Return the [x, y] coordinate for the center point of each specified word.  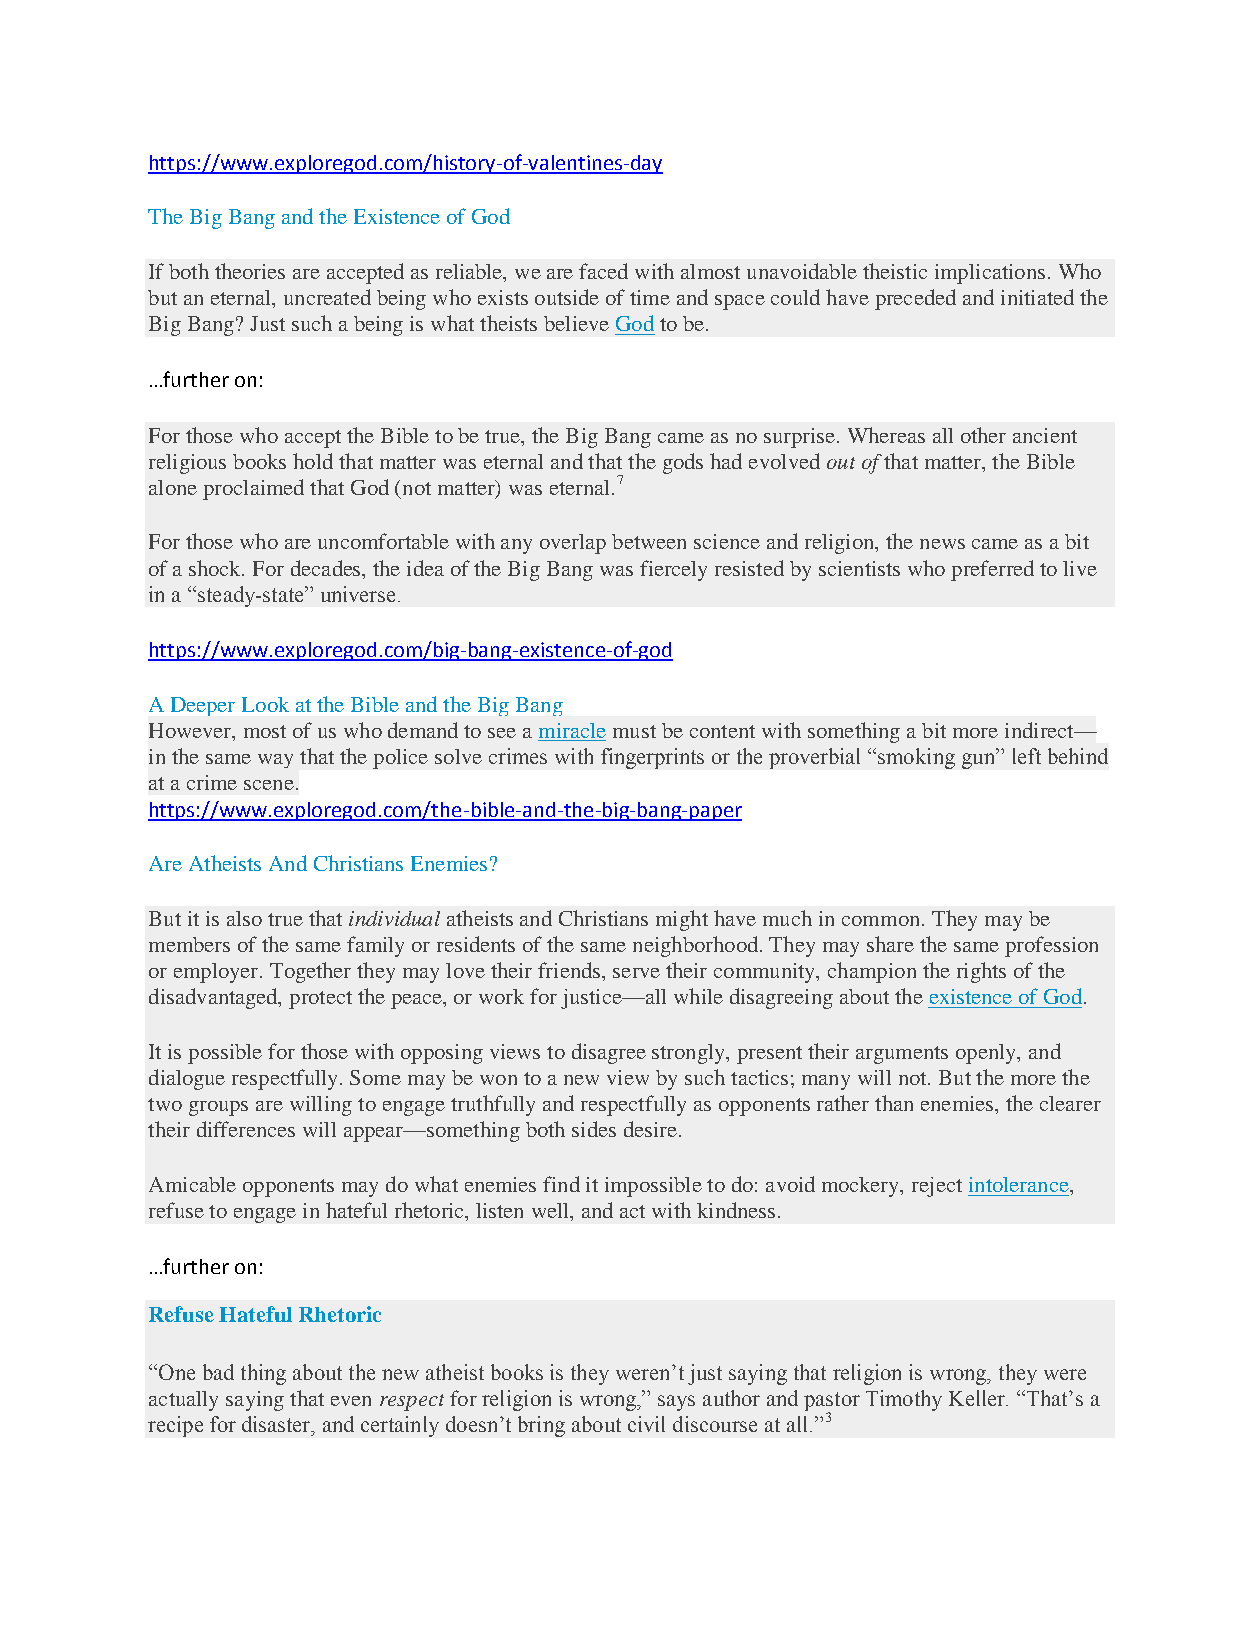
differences [246, 1129]
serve [636, 973]
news [942, 544]
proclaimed [253, 489]
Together [310, 972]
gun [979, 761]
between [649, 541]
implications [990, 274]
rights [981, 972]
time [650, 297]
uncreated [327, 297]
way [275, 761]
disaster [277, 1424]
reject [937, 1187]
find [561, 1184]
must [634, 731]
